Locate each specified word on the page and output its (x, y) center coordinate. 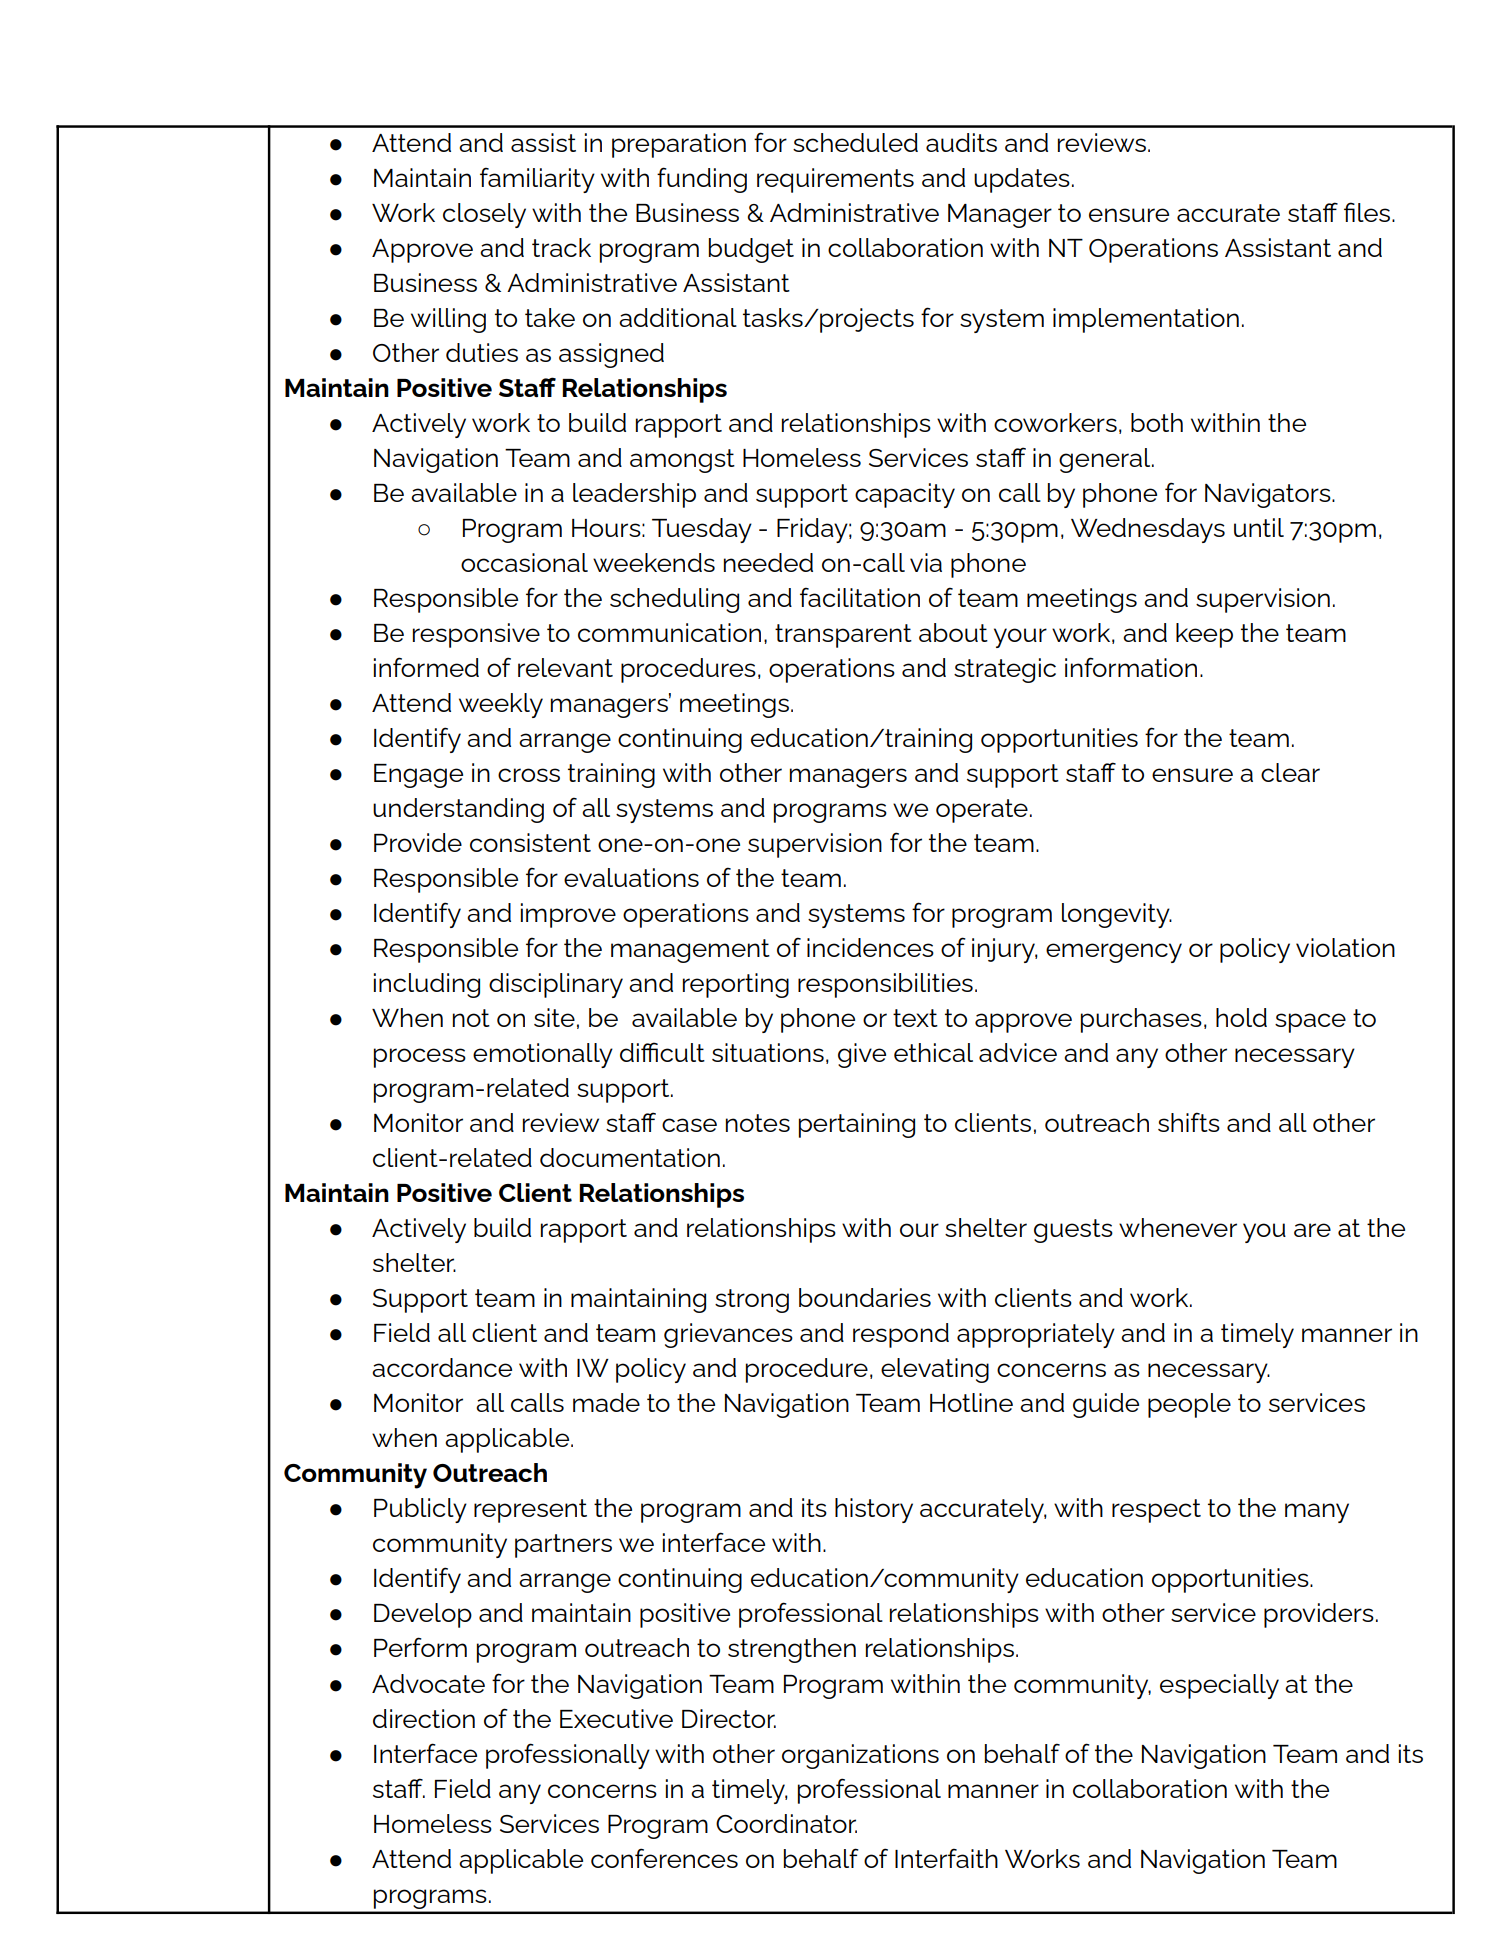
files (1368, 212)
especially (1219, 1686)
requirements (835, 180)
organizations (860, 1756)
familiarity (537, 180)
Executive (616, 1718)
